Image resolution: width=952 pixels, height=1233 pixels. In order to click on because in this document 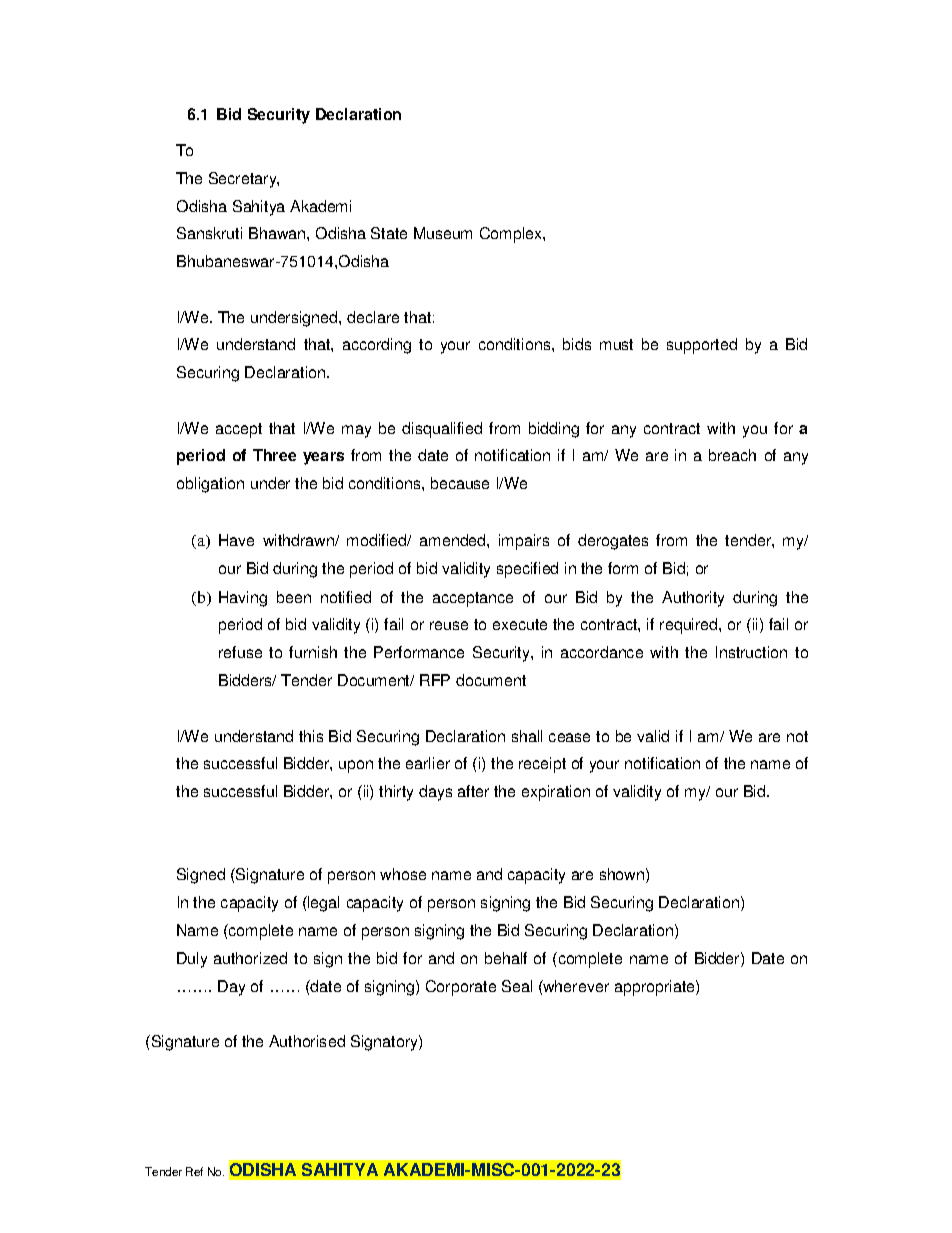, I will do `click(460, 483)`.
